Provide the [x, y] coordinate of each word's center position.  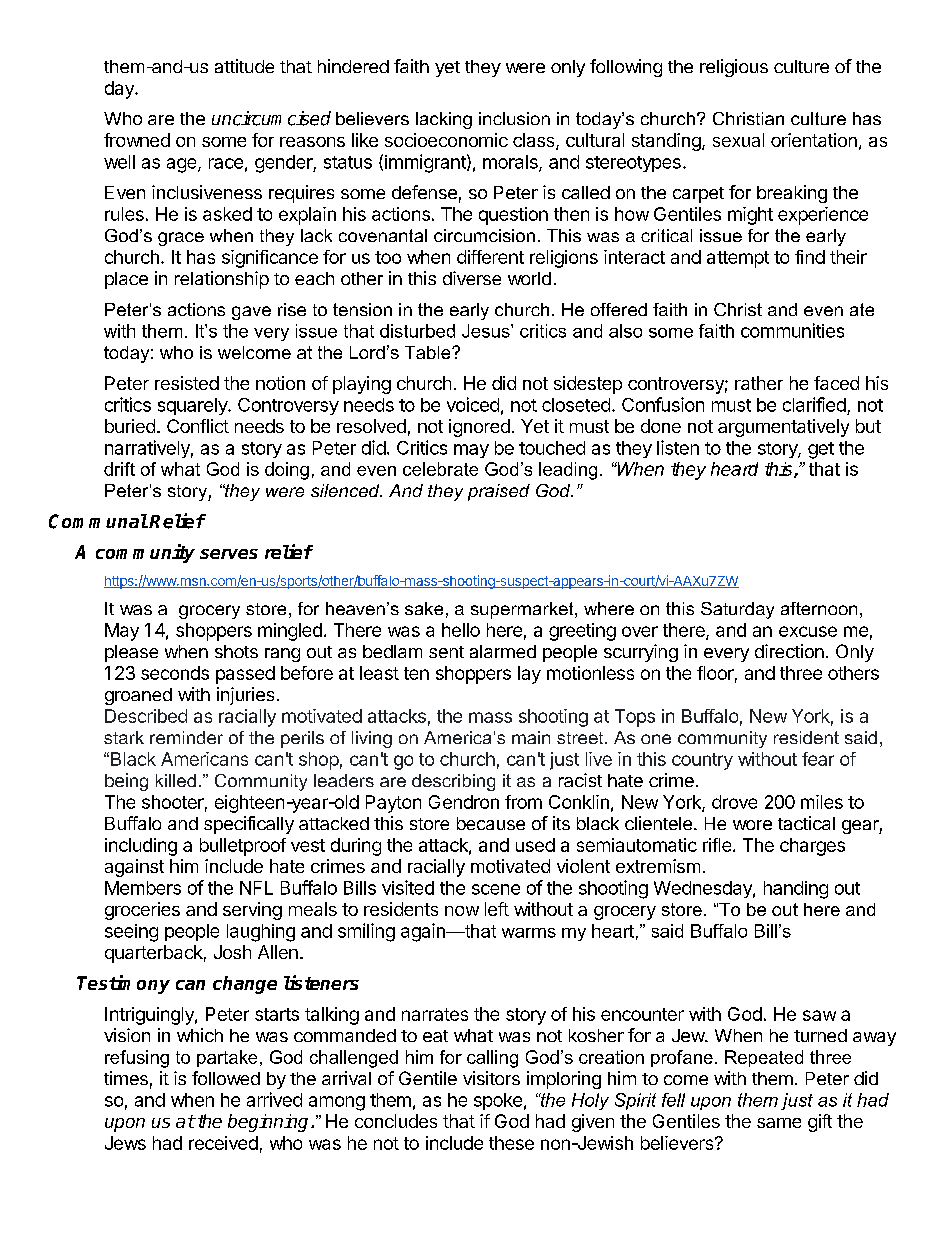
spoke [498, 1101]
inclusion [514, 118]
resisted [187, 383]
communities [792, 330]
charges [812, 847]
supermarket [523, 610]
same [779, 1123]
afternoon [819, 608]
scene [496, 889]
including [141, 847]
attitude [244, 66]
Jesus [487, 331]
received [223, 1143]
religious [734, 68]
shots [236, 651]
